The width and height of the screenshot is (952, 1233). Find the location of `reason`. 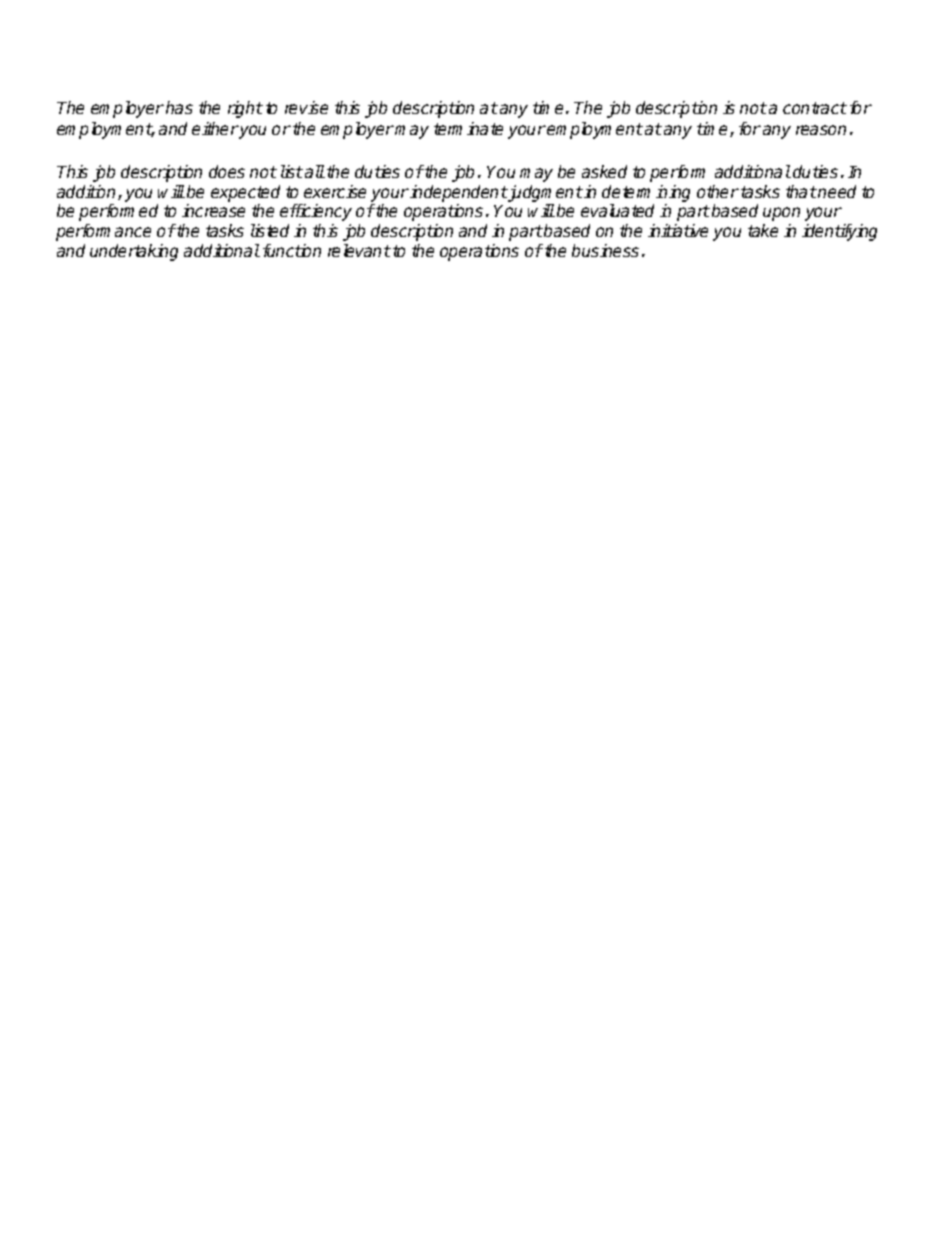

reason is located at coordinates (821, 130).
